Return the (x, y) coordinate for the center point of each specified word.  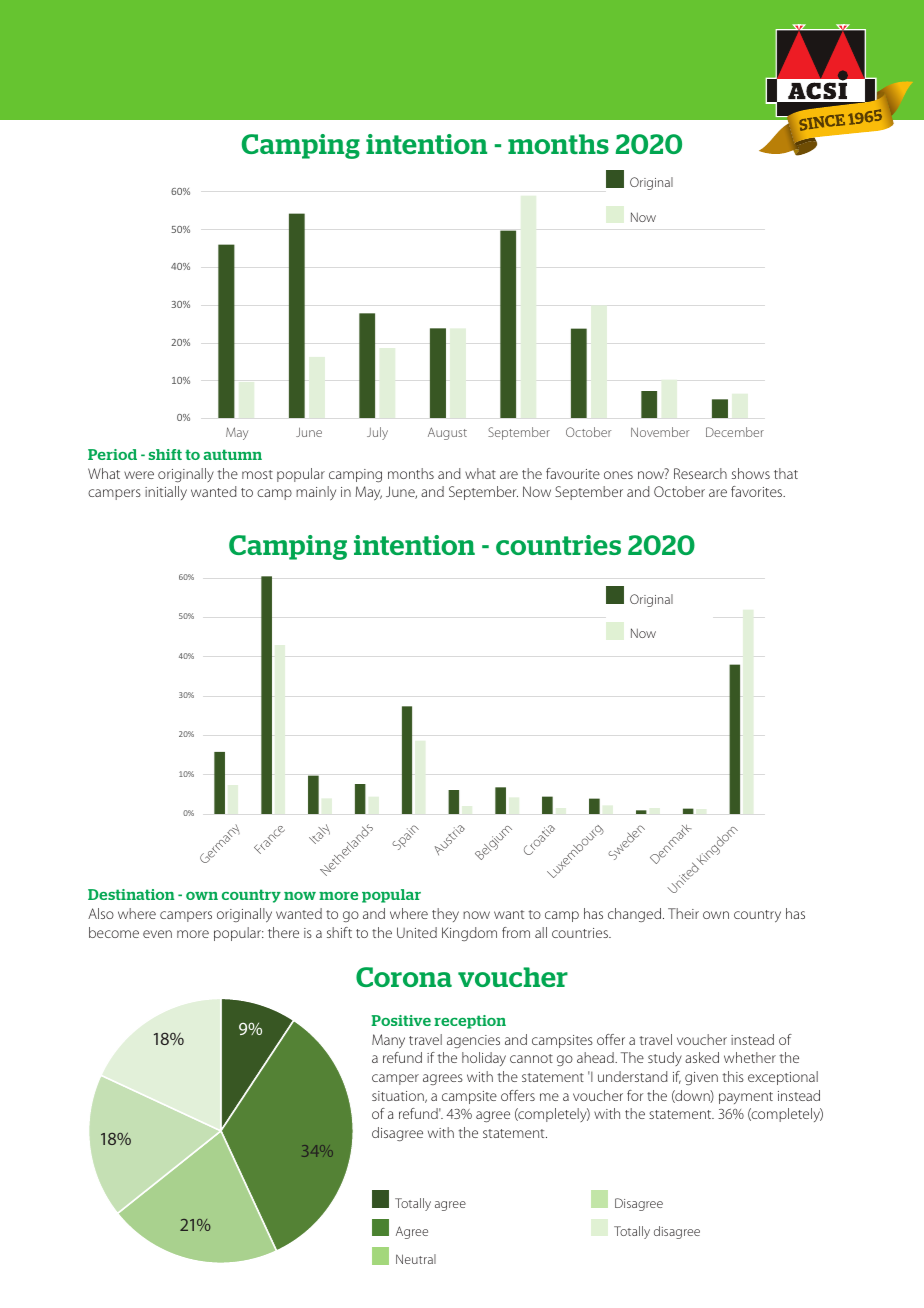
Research (700, 473)
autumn (233, 454)
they (445, 915)
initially (166, 493)
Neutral (416, 1259)
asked (702, 1057)
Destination (131, 894)
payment (746, 1098)
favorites (758, 491)
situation (399, 1097)
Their (683, 913)
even (157, 934)
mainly (316, 493)
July (377, 433)
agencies (473, 1041)
